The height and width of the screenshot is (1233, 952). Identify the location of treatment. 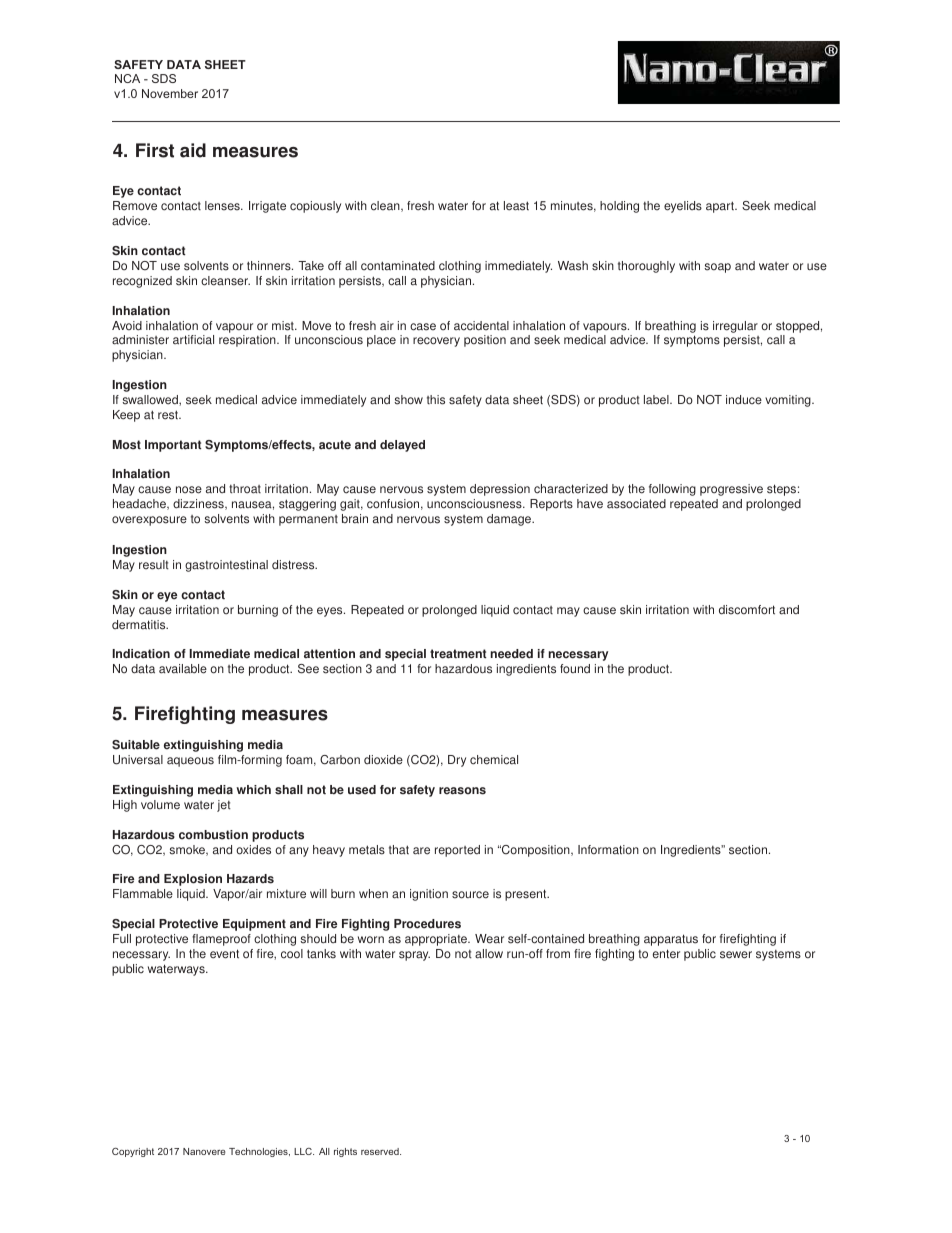
(458, 654).
